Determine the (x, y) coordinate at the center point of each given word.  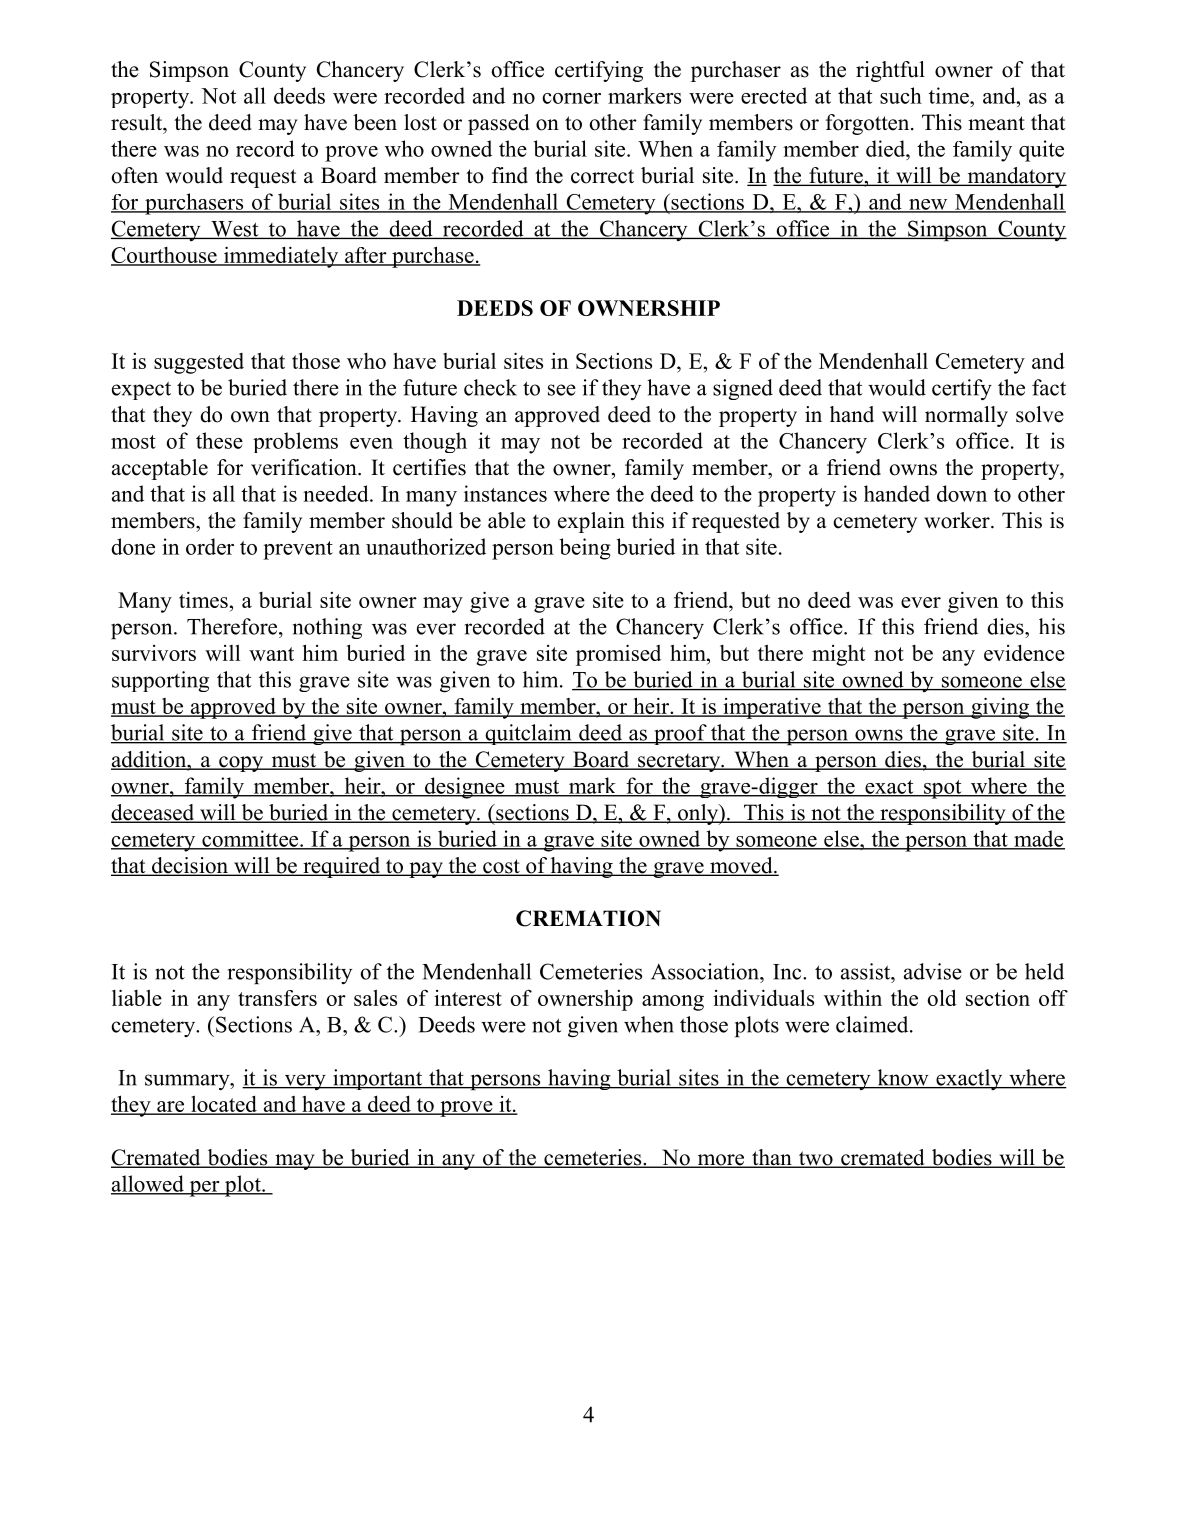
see (562, 390)
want (271, 654)
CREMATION (588, 918)
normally (966, 416)
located (224, 1105)
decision (190, 866)
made (1038, 839)
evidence (1024, 652)
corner (571, 98)
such (901, 95)
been (375, 122)
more (720, 1161)
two (815, 1159)
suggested (199, 363)
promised (618, 655)
